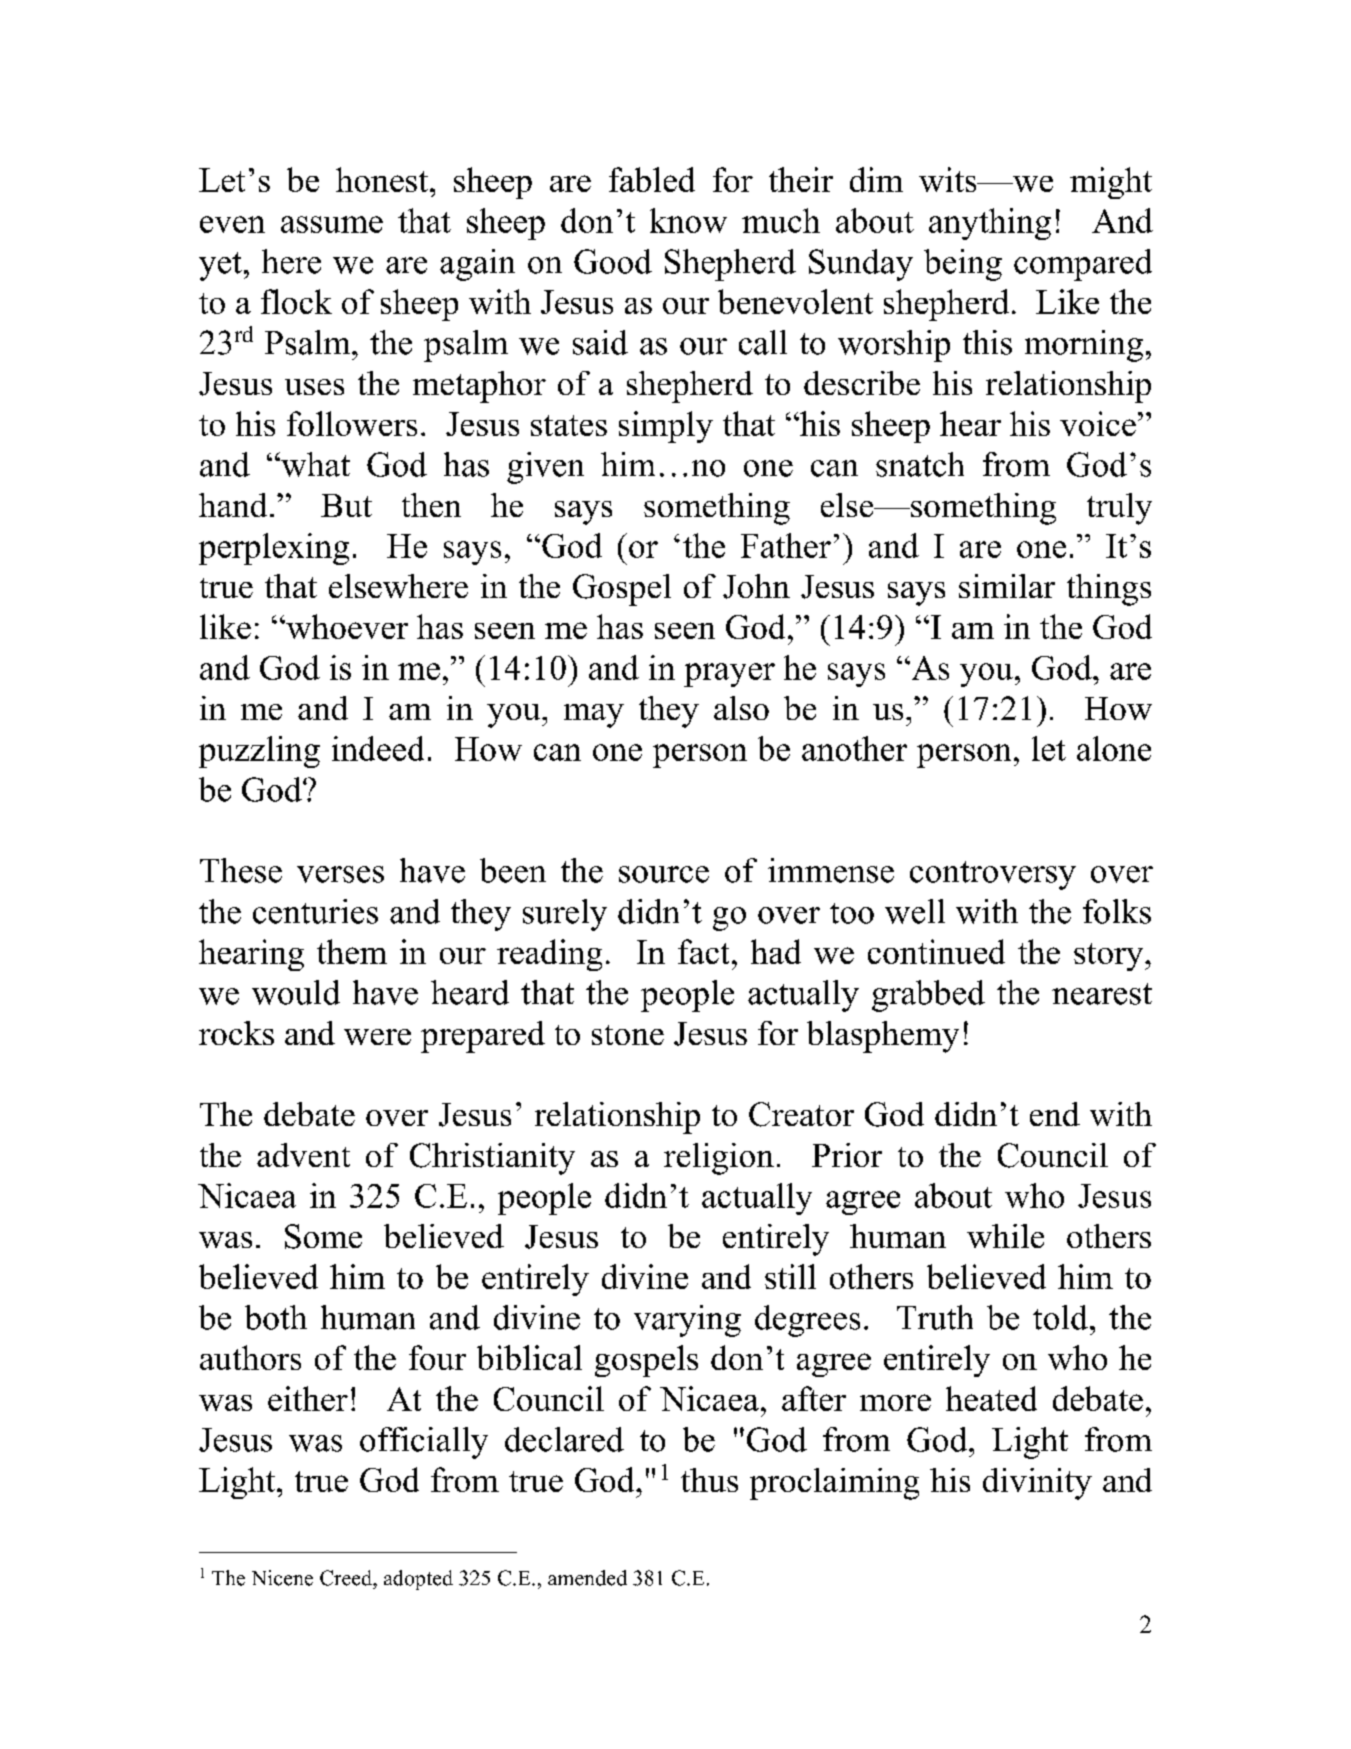 The width and height of the screenshot is (1351, 1749). Describe the element at coordinates (990, 224) in the screenshot. I see `anything` at that location.
